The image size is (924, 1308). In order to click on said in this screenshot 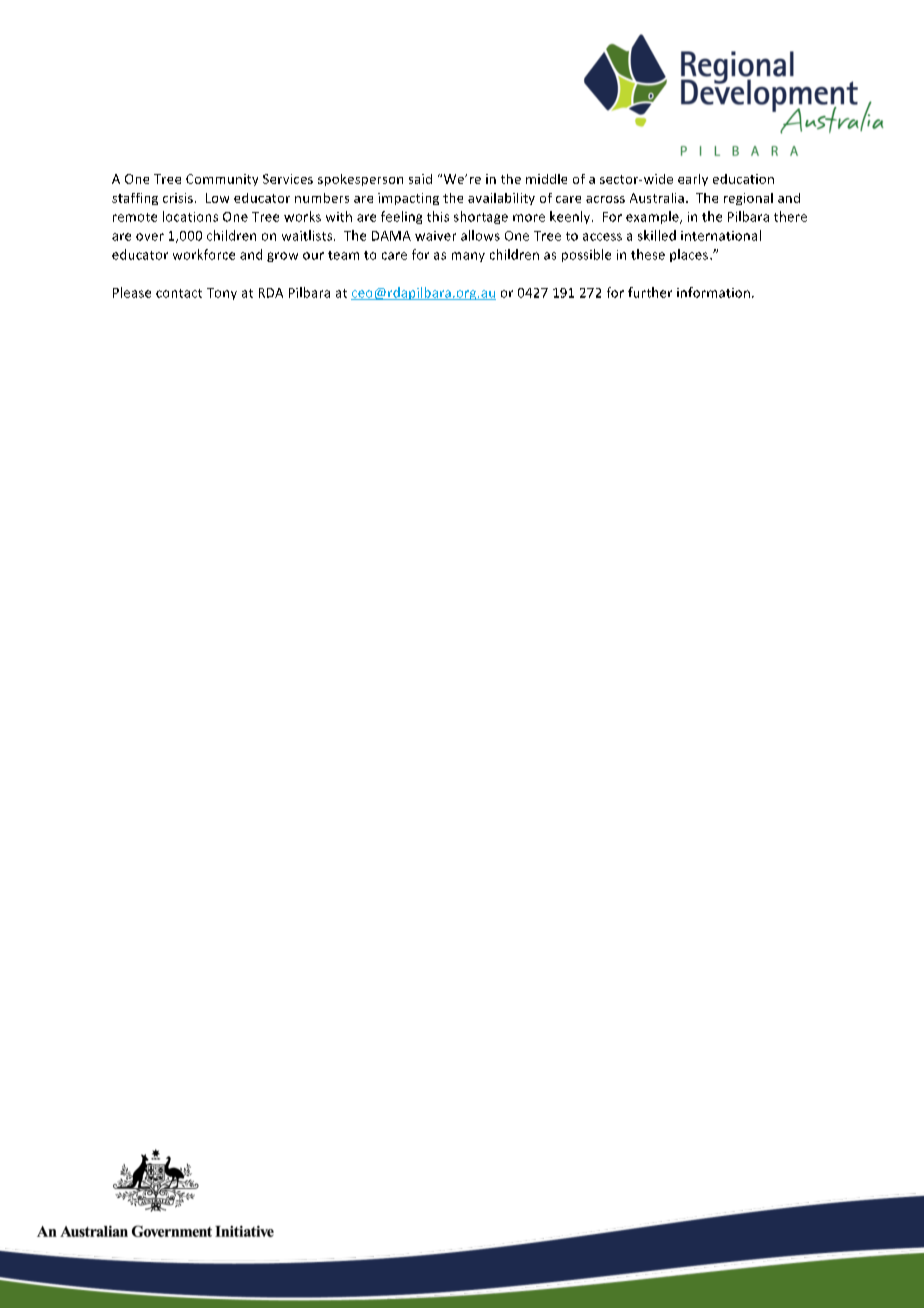, I will do `click(420, 179)`.
